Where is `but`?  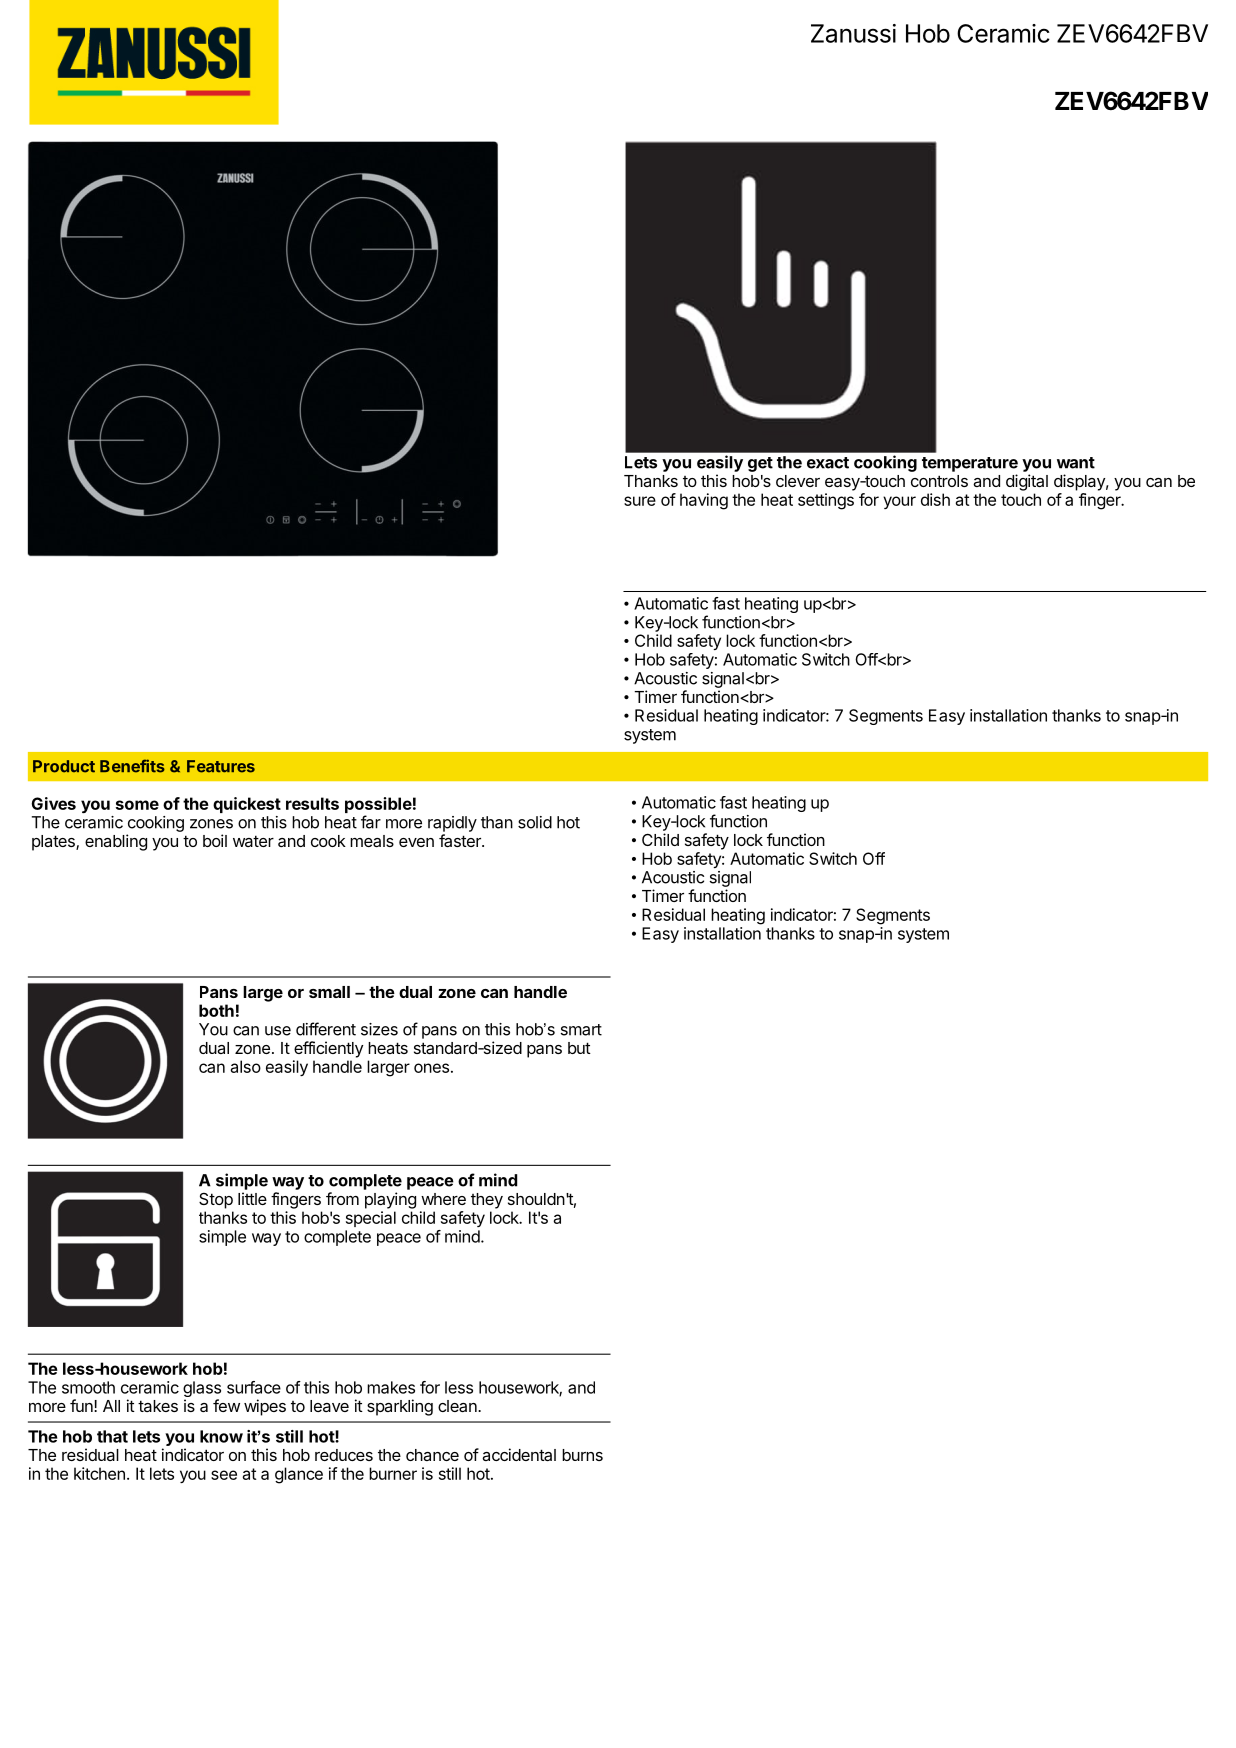
but is located at coordinates (579, 1048).
